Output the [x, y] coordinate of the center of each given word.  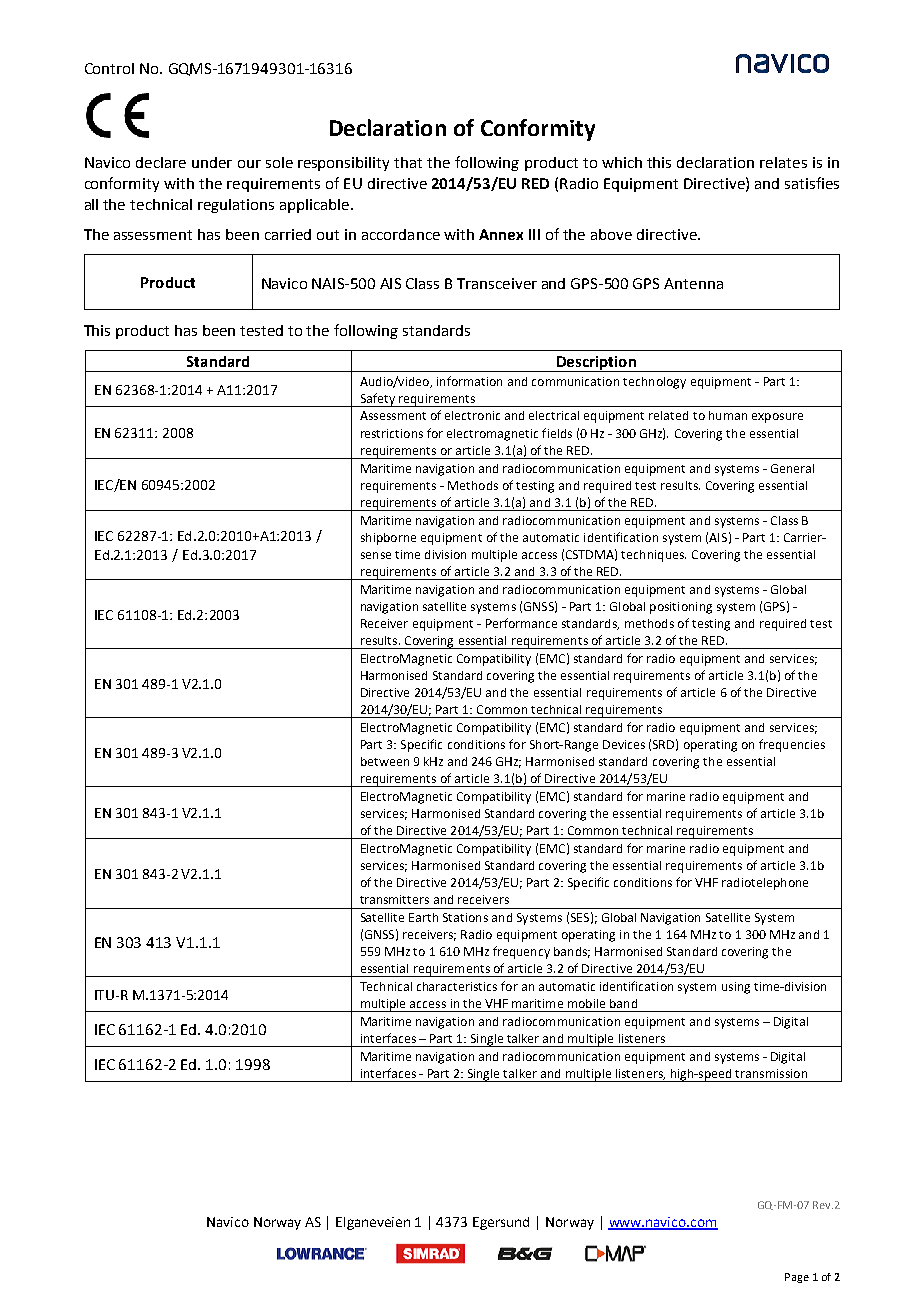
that [408, 162]
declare [161, 162]
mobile [586, 1003]
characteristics [457, 986]
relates [783, 162]
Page [797, 1278]
